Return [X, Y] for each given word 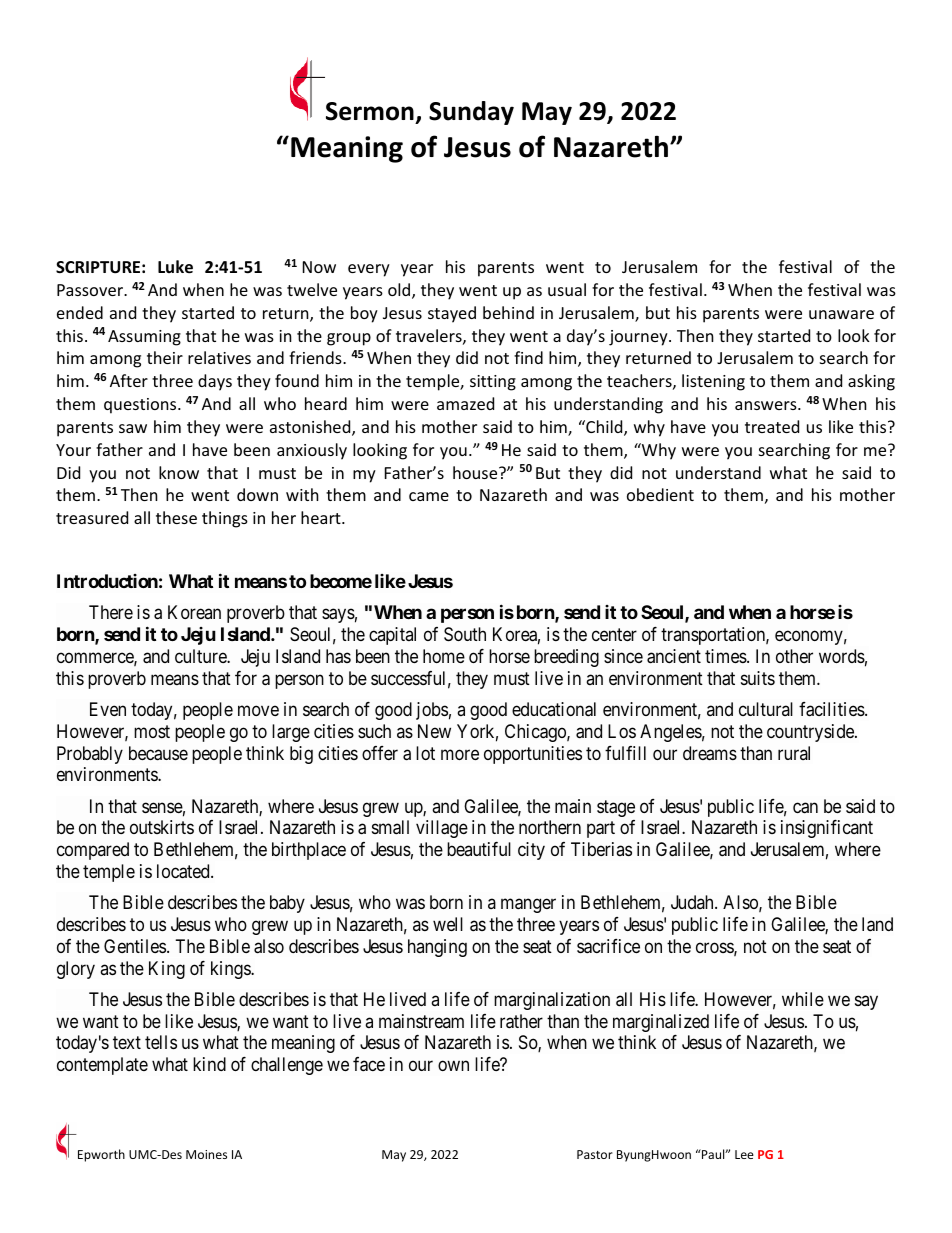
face [369, 1064]
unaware [841, 314]
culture [201, 656]
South [465, 634]
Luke [175, 267]
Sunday [471, 113]
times [726, 656]
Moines [206, 1154]
